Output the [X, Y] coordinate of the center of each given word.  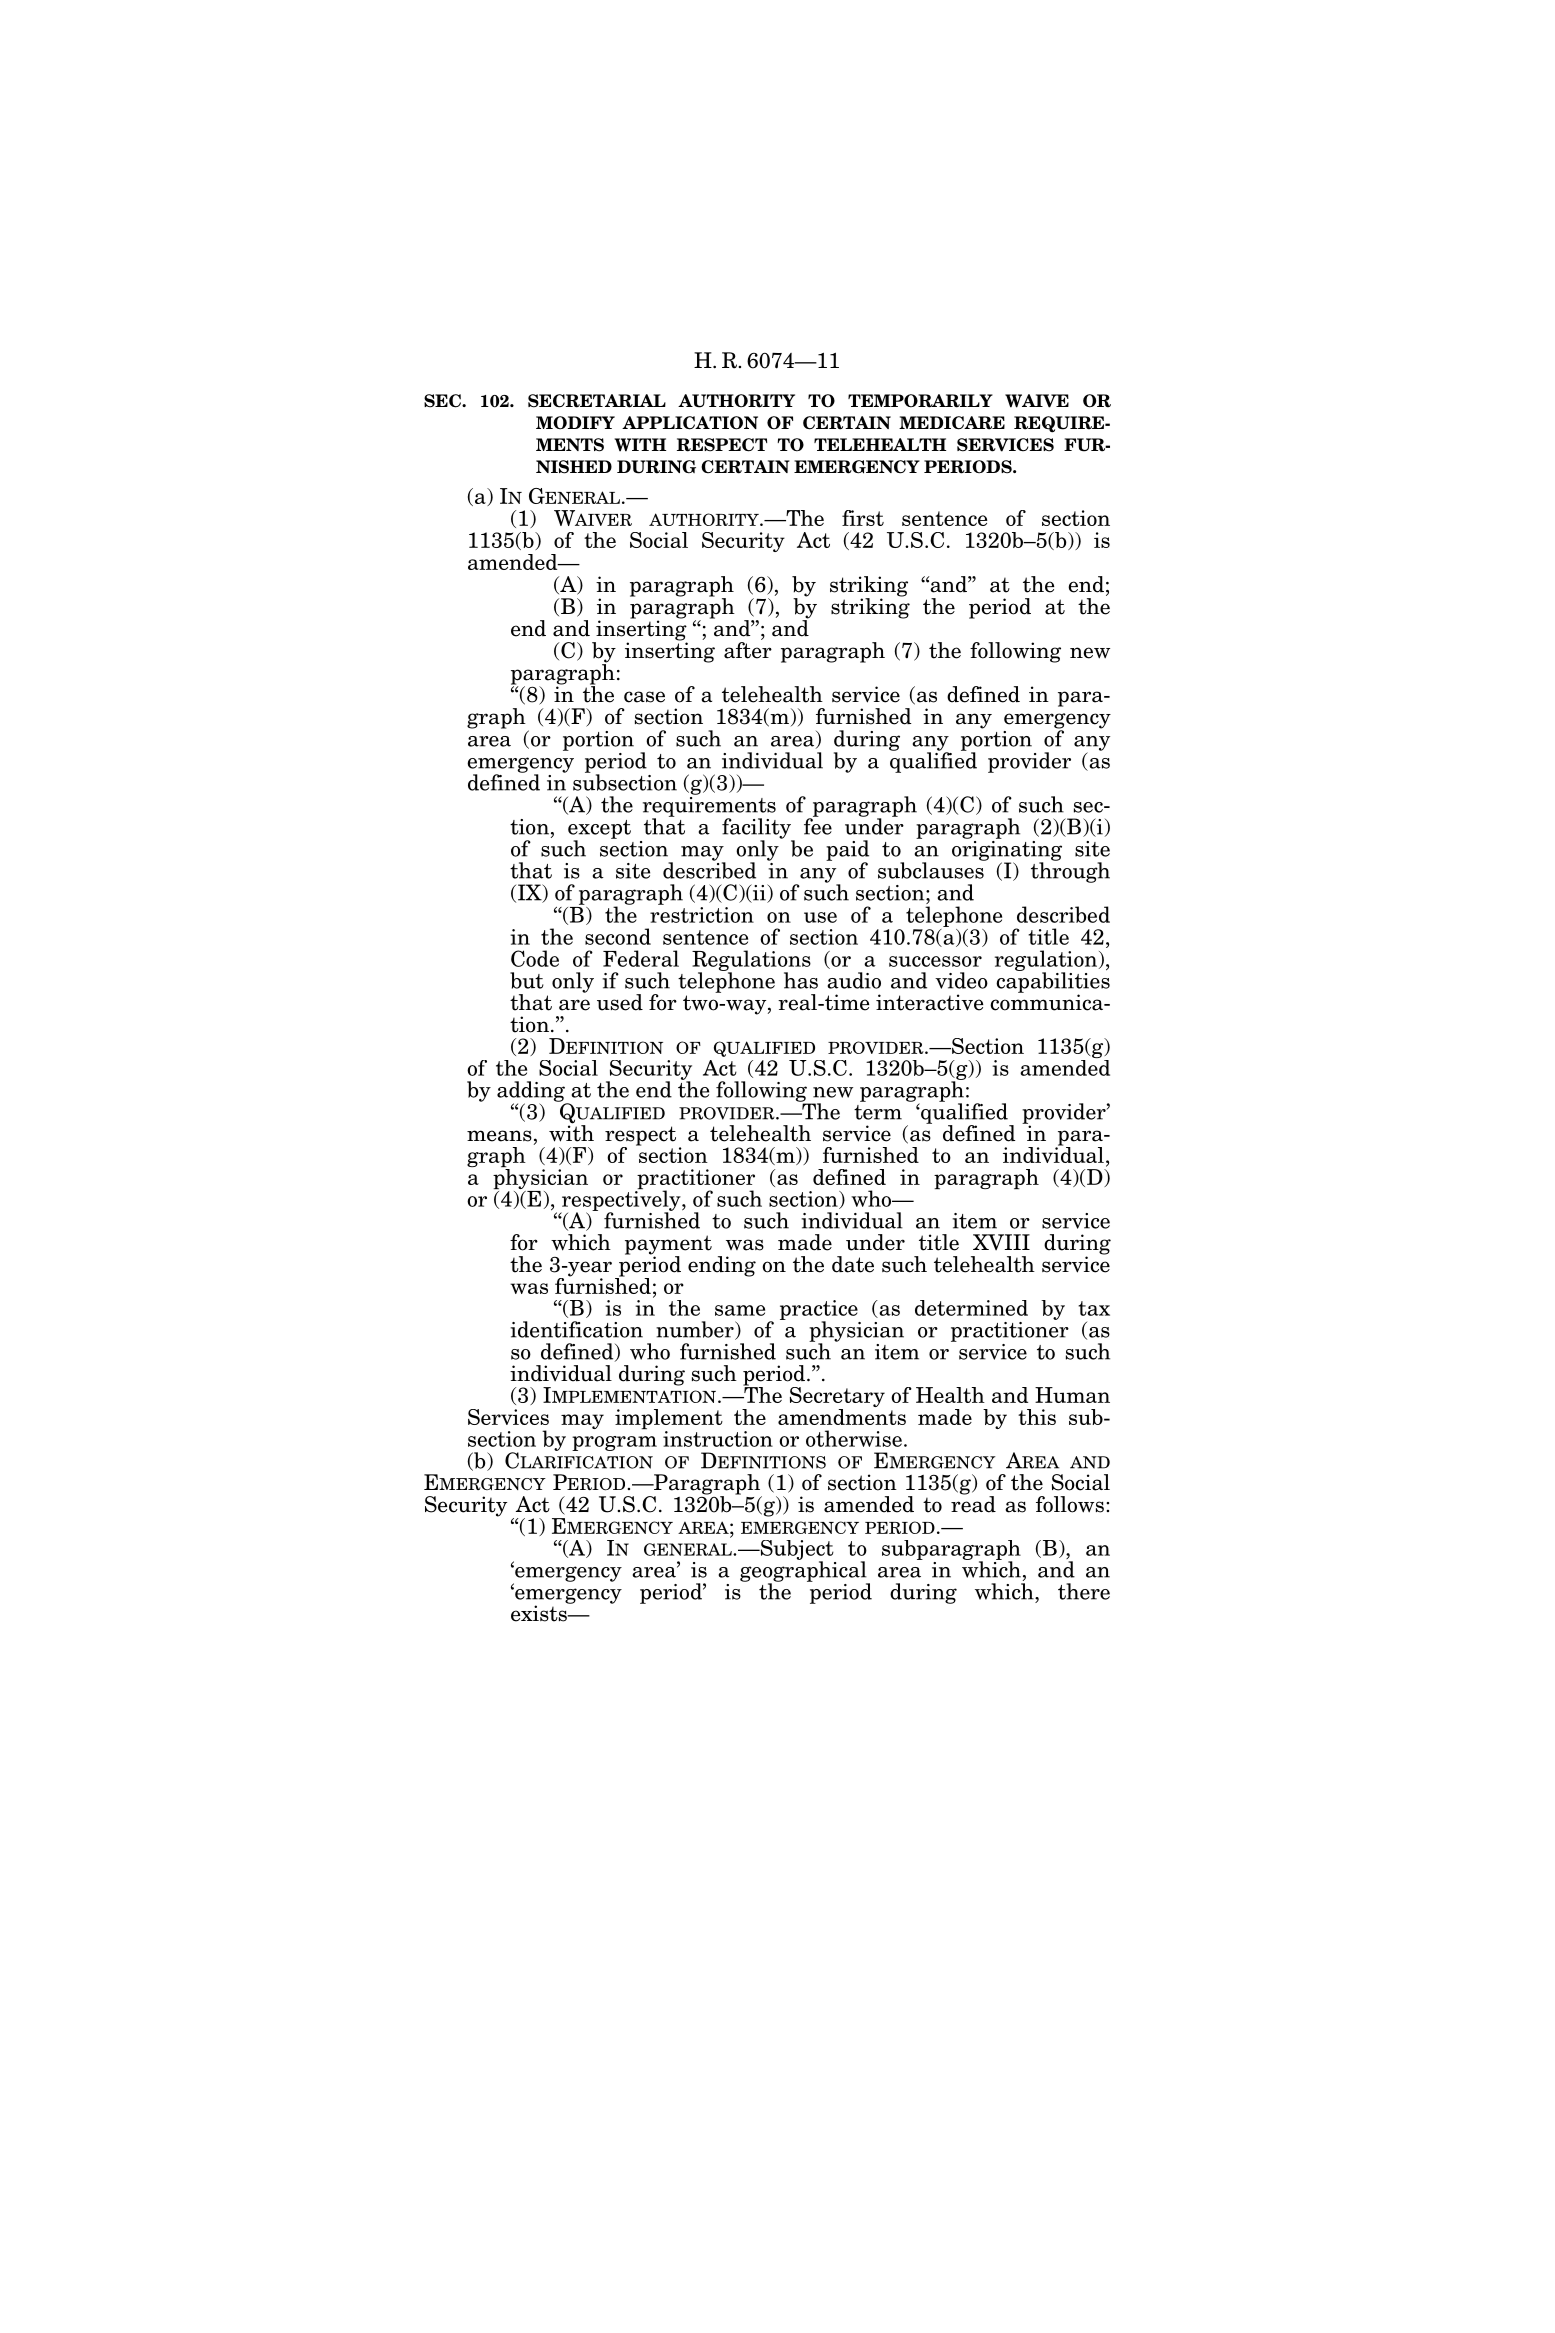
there [1084, 1591]
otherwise [854, 1438]
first [863, 518]
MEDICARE [952, 423]
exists [540, 1612]
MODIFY [575, 423]
